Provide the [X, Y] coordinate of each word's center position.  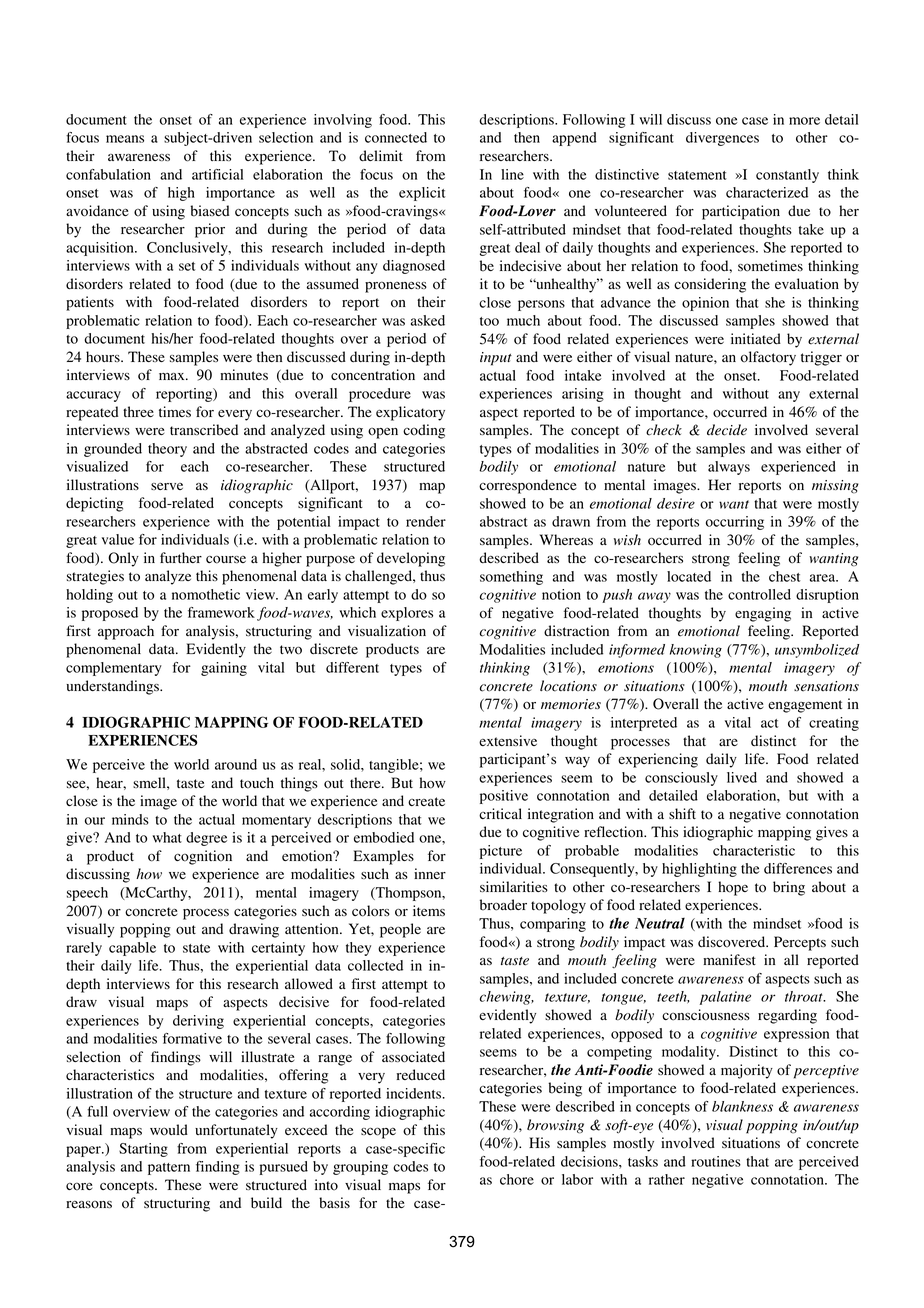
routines [716, 1161]
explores [407, 614]
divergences [722, 139]
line [512, 174]
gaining [224, 669]
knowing [696, 651]
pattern [169, 1169]
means [125, 139]
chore [517, 1179]
